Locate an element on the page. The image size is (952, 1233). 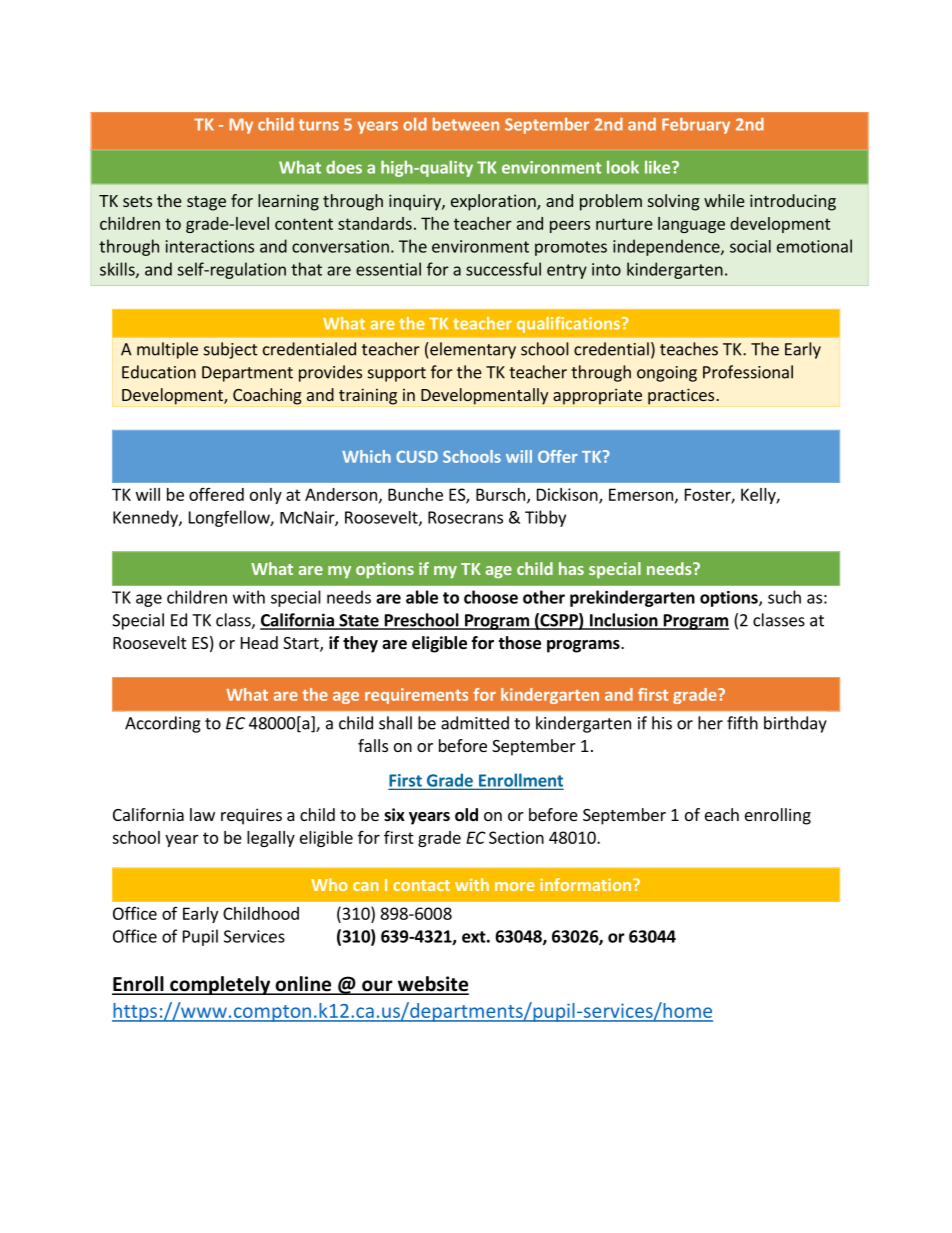
subject is located at coordinates (231, 350).
